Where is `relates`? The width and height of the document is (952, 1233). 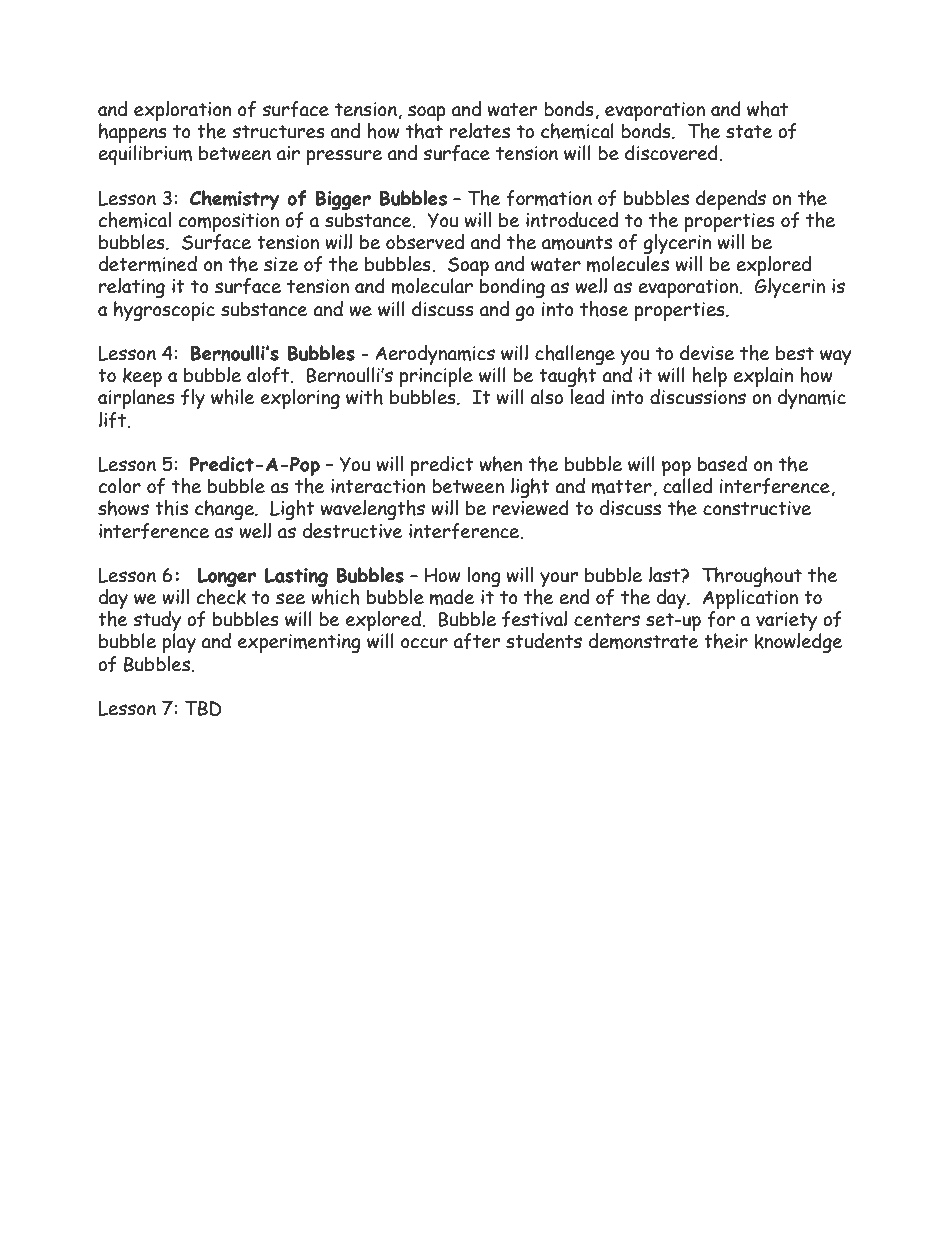 relates is located at coordinates (479, 131).
